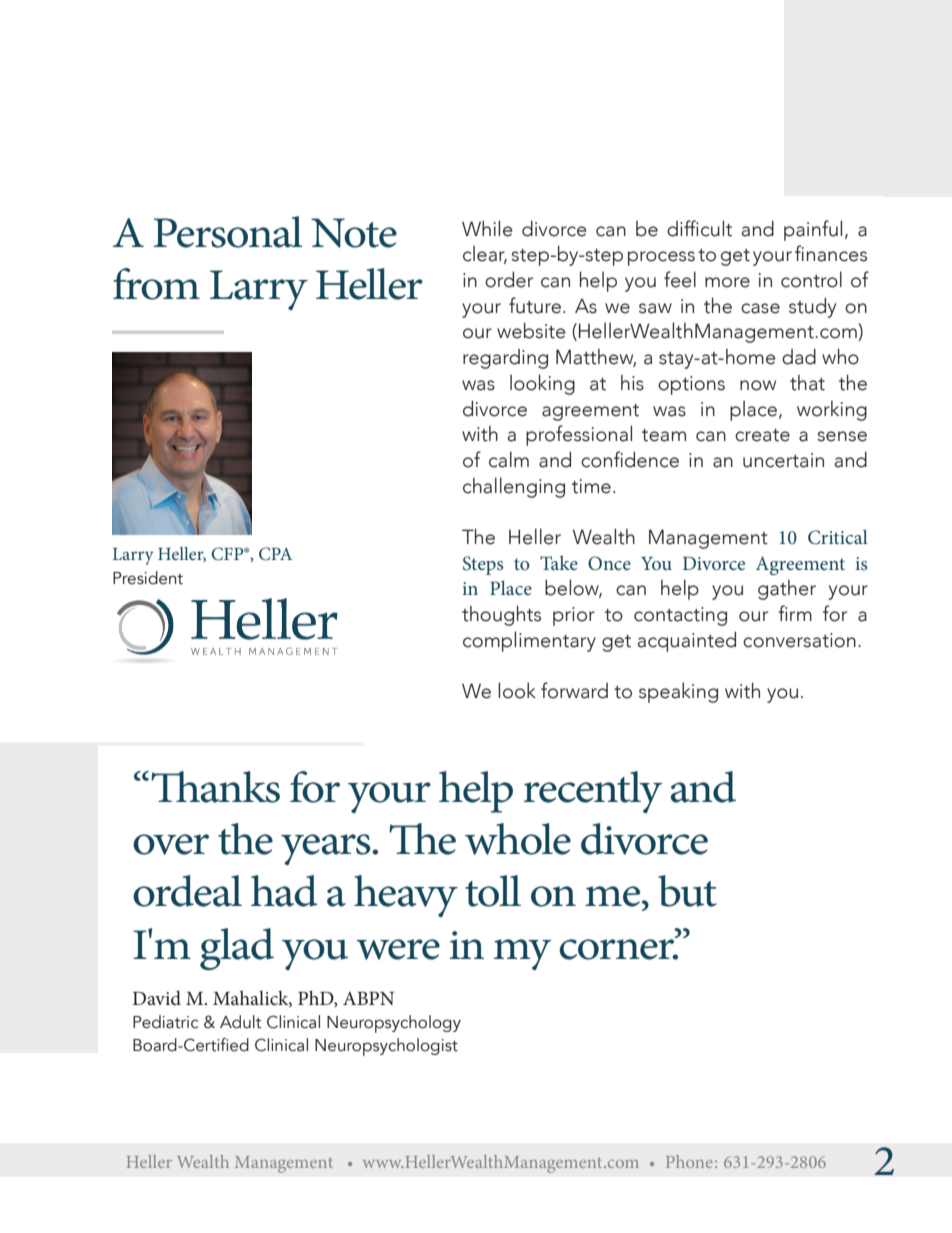  What do you see at coordinates (394, 1024) in the screenshot?
I see `Neuropsychology` at bounding box center [394, 1024].
